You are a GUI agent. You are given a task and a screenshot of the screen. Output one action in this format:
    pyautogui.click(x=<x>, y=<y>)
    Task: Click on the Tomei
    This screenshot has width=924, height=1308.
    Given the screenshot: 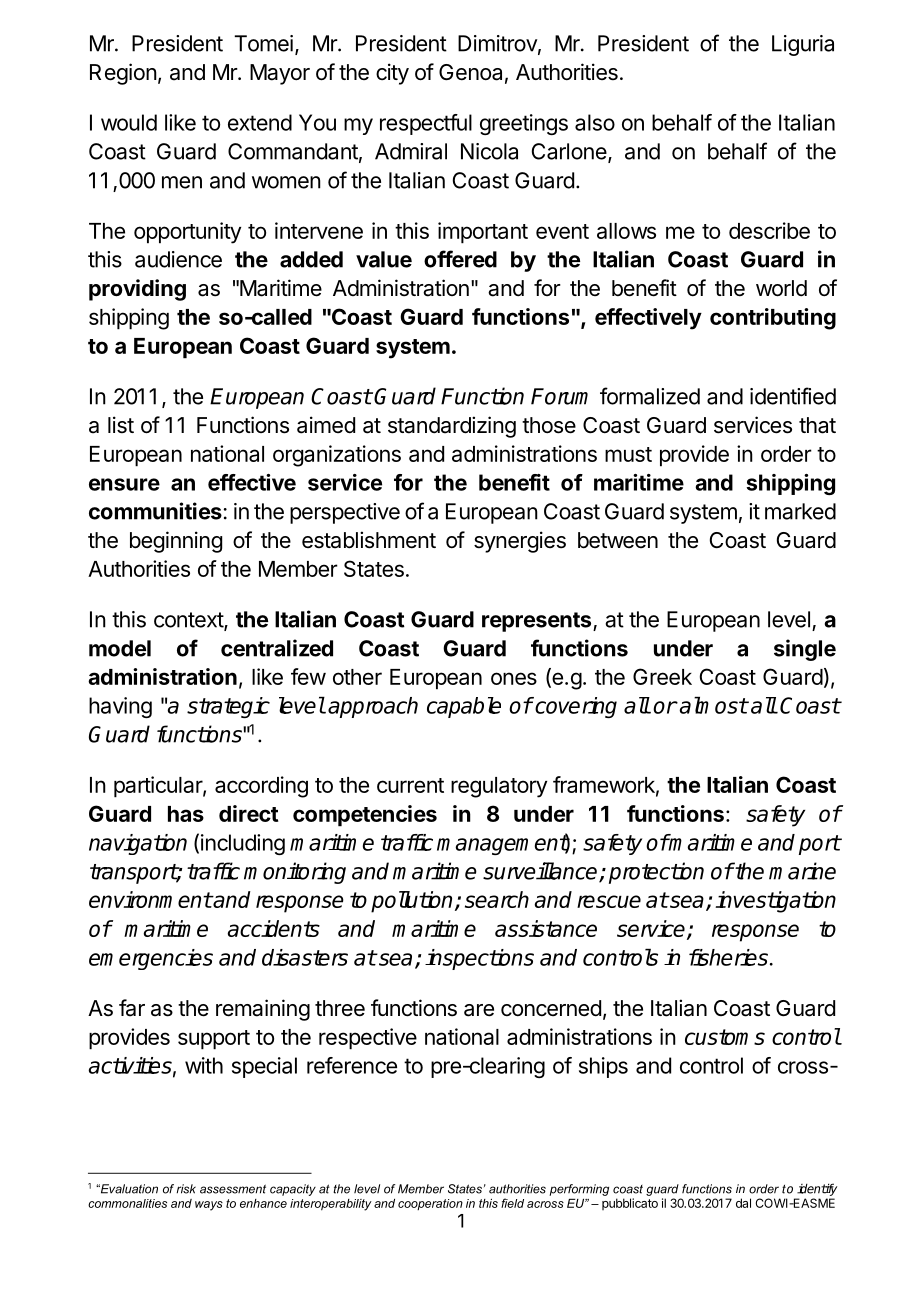 What is the action you would take?
    pyautogui.click(x=263, y=43)
